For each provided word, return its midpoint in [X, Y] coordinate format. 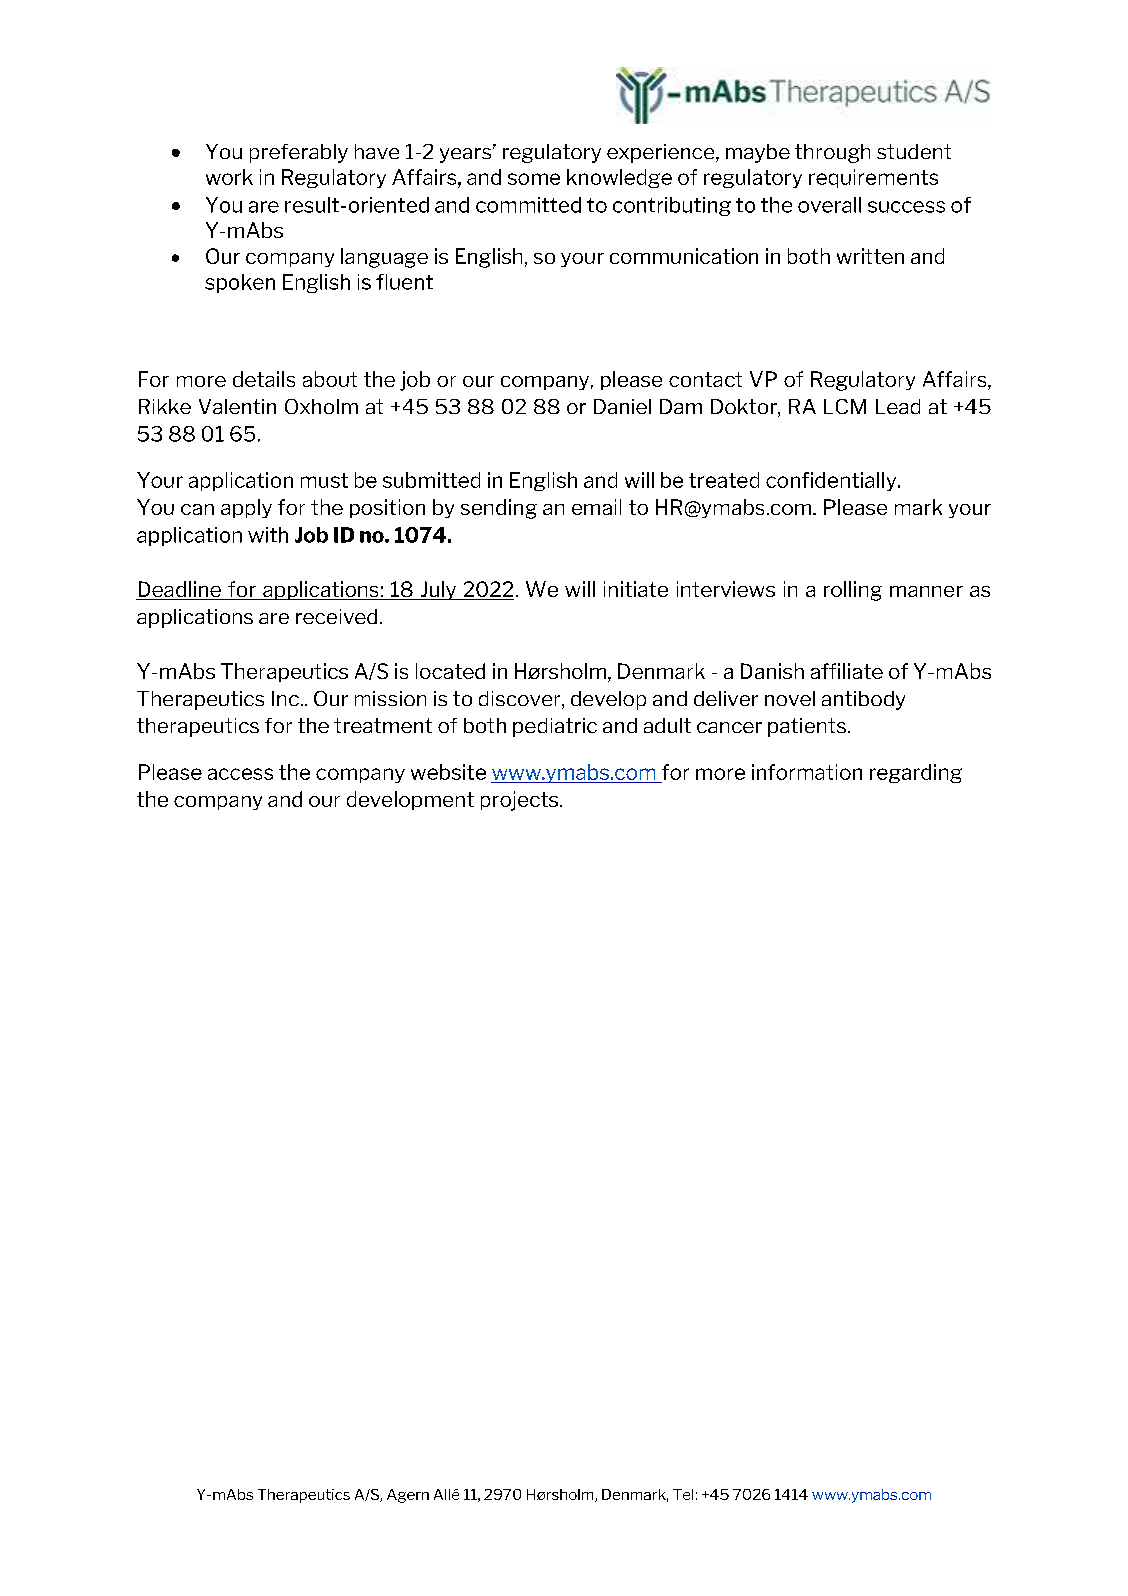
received [336, 616]
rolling [853, 591]
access [240, 774]
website [448, 772]
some [534, 179]
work [229, 177]
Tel [683, 1494]
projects [521, 801]
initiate [636, 589]
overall [829, 205]
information [807, 772]
